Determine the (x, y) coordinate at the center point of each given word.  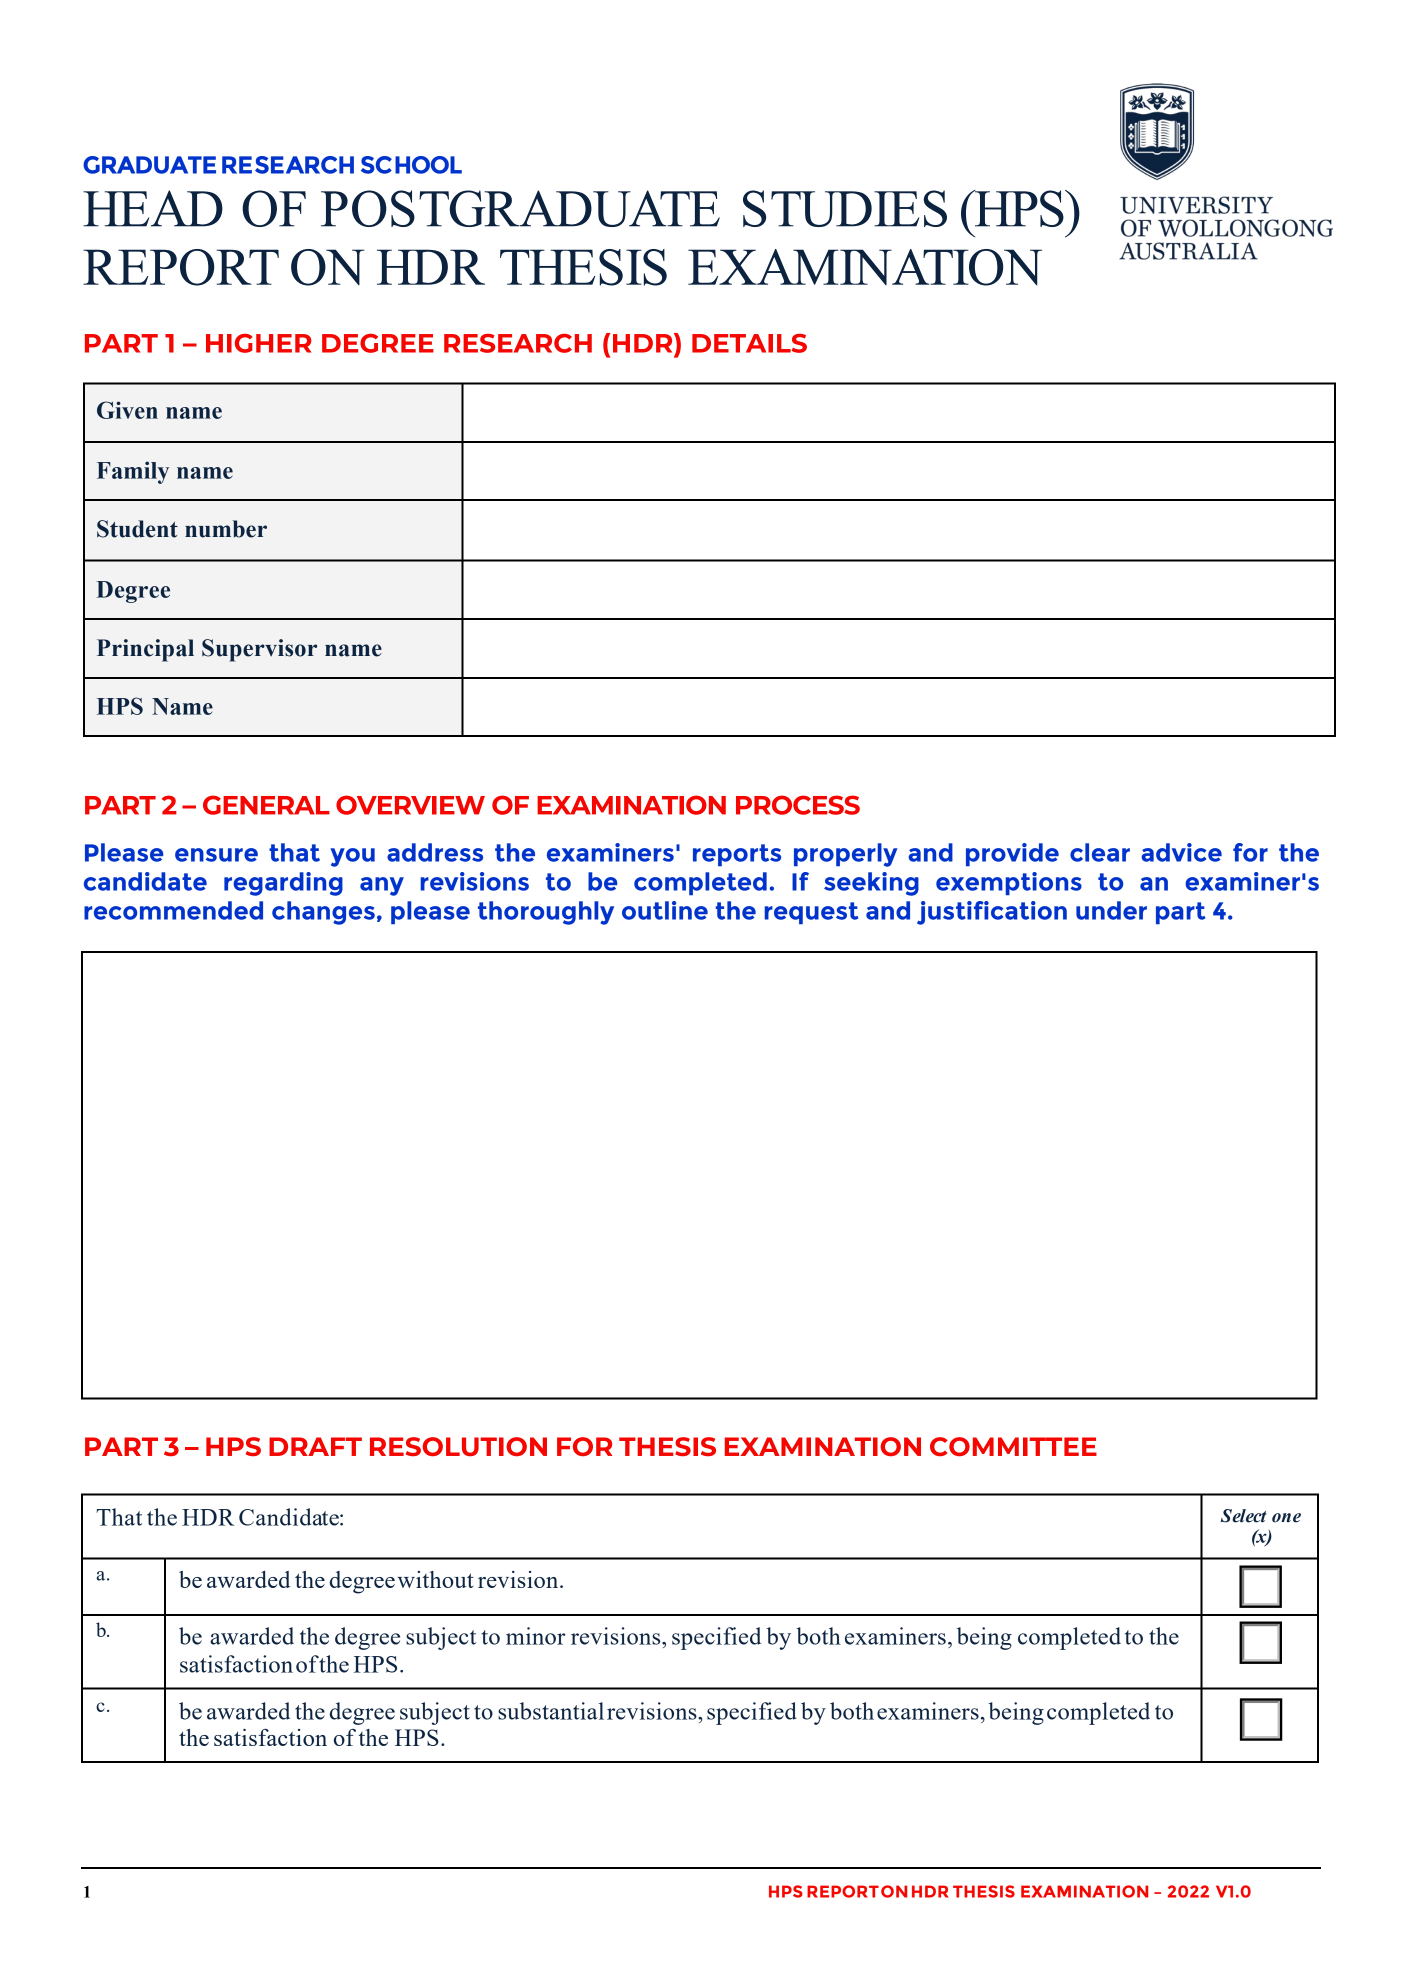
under (1111, 910)
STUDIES (845, 208)
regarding (283, 884)
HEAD (153, 208)
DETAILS (749, 343)
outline (665, 910)
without (435, 1579)
